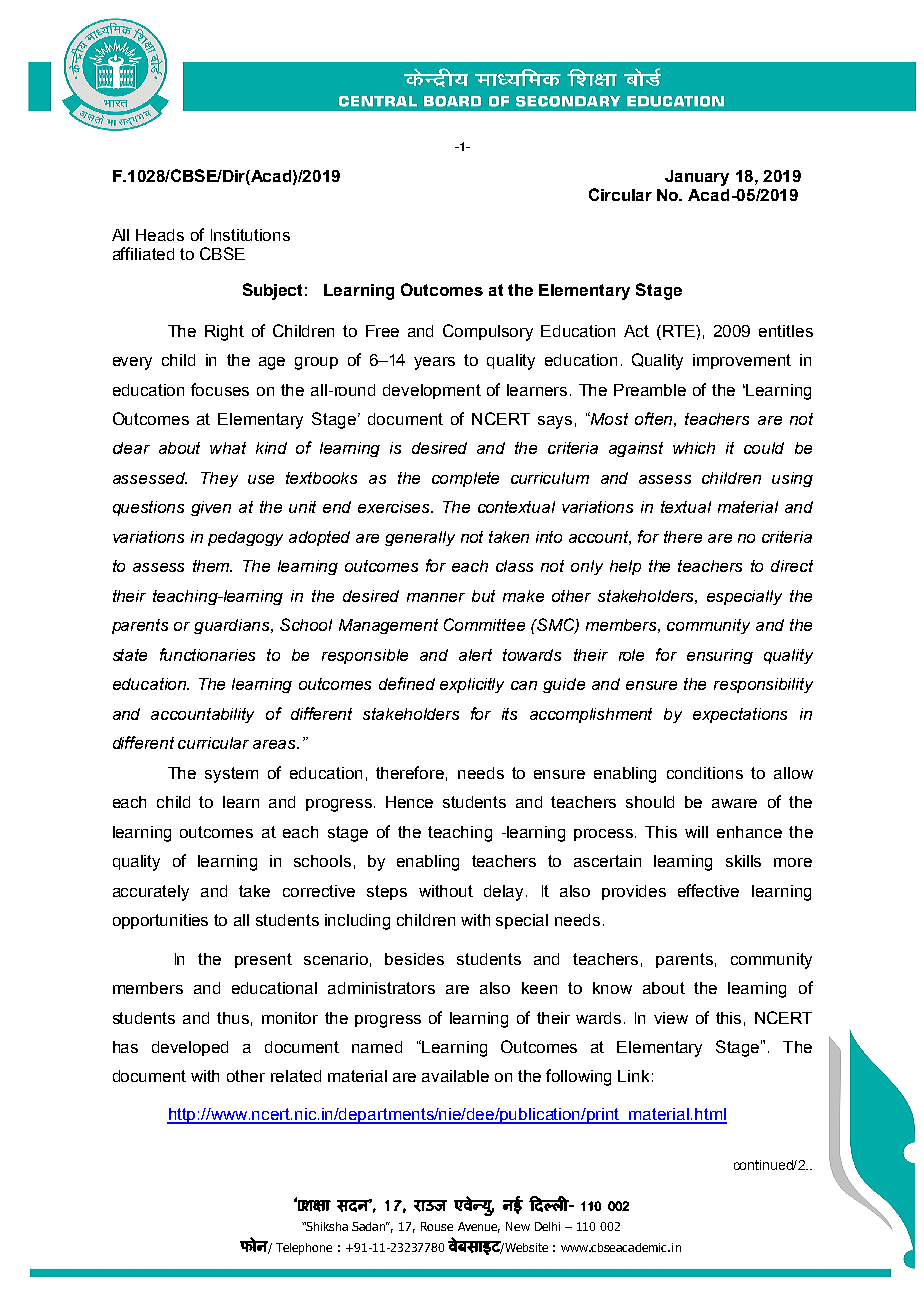  What do you see at coordinates (488, 332) in the screenshot?
I see `Compulsory` at bounding box center [488, 332].
